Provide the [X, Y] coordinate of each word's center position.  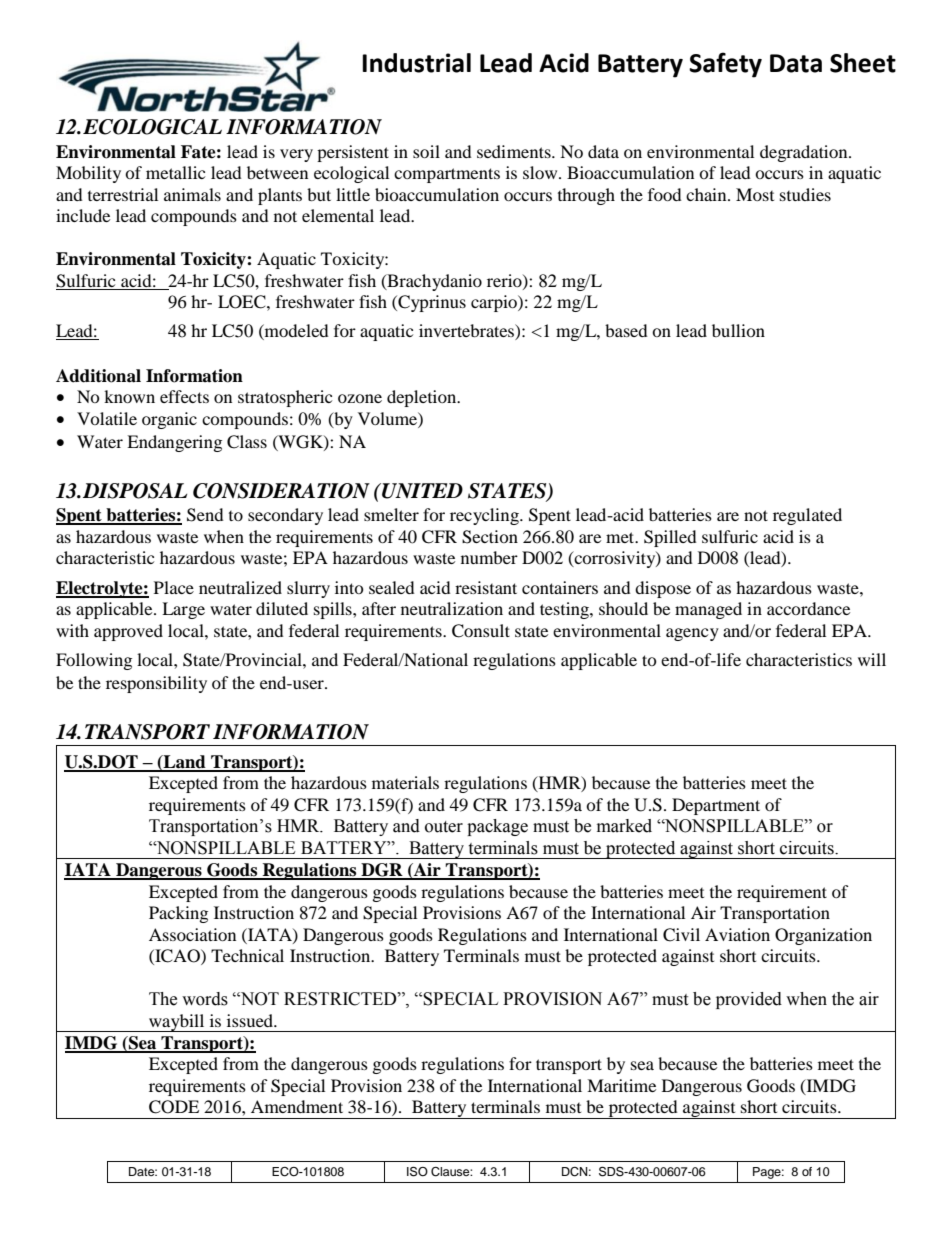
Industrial [416, 63]
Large [183, 610]
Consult [481, 631]
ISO [417, 1171]
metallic [175, 172]
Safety [725, 65]
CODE [174, 1107]
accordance [808, 608]
